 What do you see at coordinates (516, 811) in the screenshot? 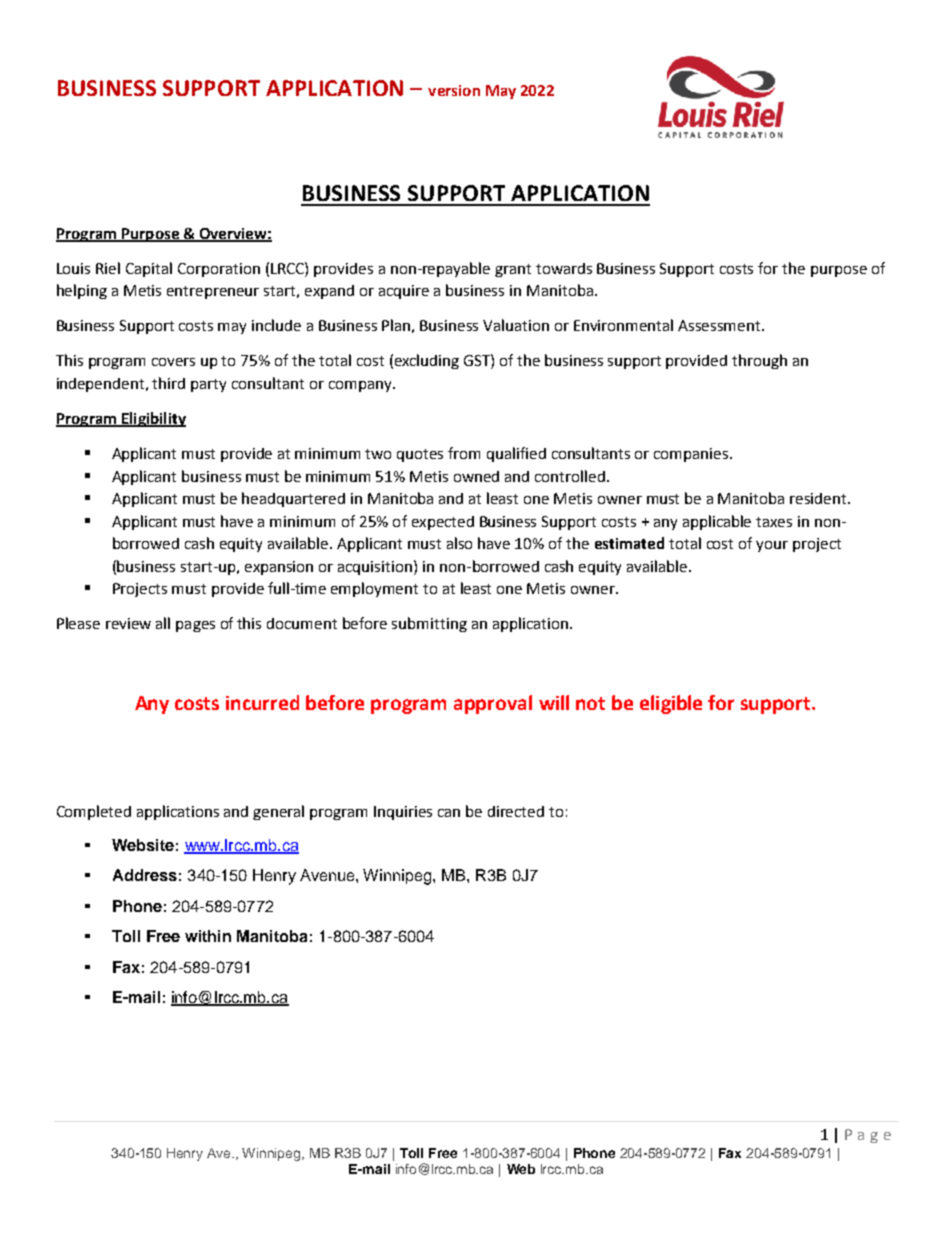
I see `directed` at bounding box center [516, 811].
